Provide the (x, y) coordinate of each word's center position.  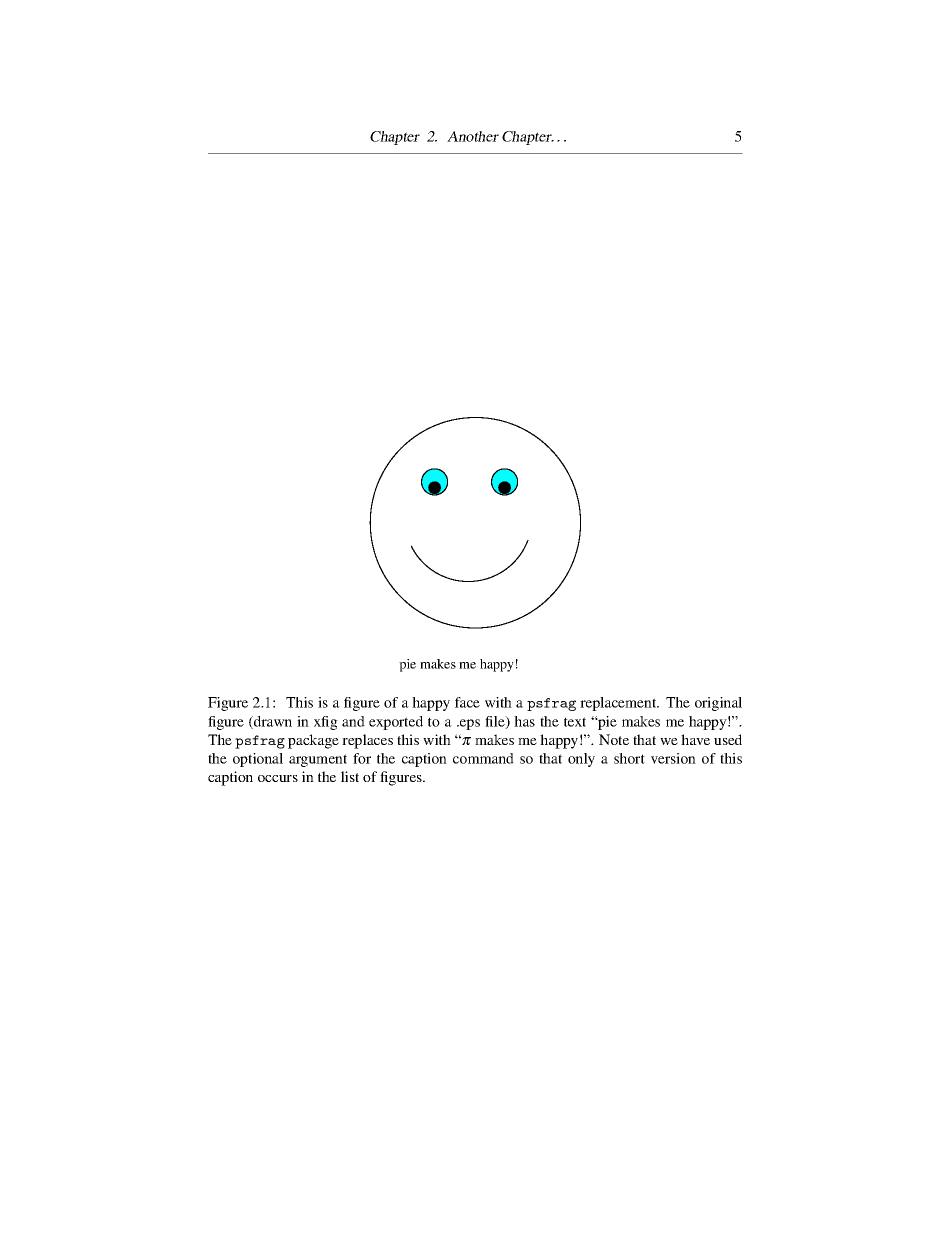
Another (473, 136)
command (483, 758)
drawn (272, 722)
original (718, 704)
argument (318, 760)
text (575, 722)
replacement (619, 704)
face (467, 702)
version (673, 758)
